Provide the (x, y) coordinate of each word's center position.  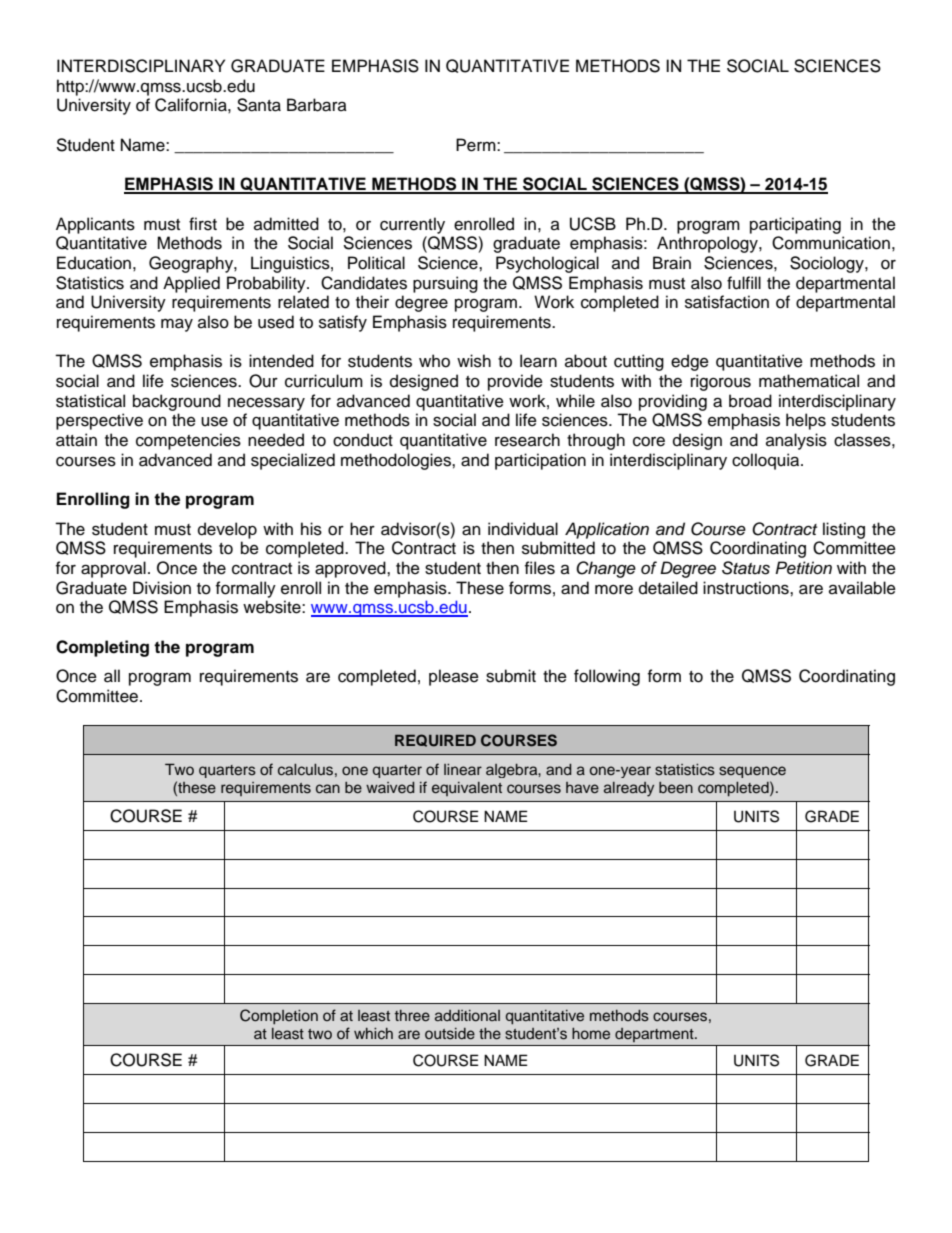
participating (795, 225)
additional (467, 1015)
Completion (279, 1017)
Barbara (317, 105)
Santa (259, 105)
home (591, 1033)
